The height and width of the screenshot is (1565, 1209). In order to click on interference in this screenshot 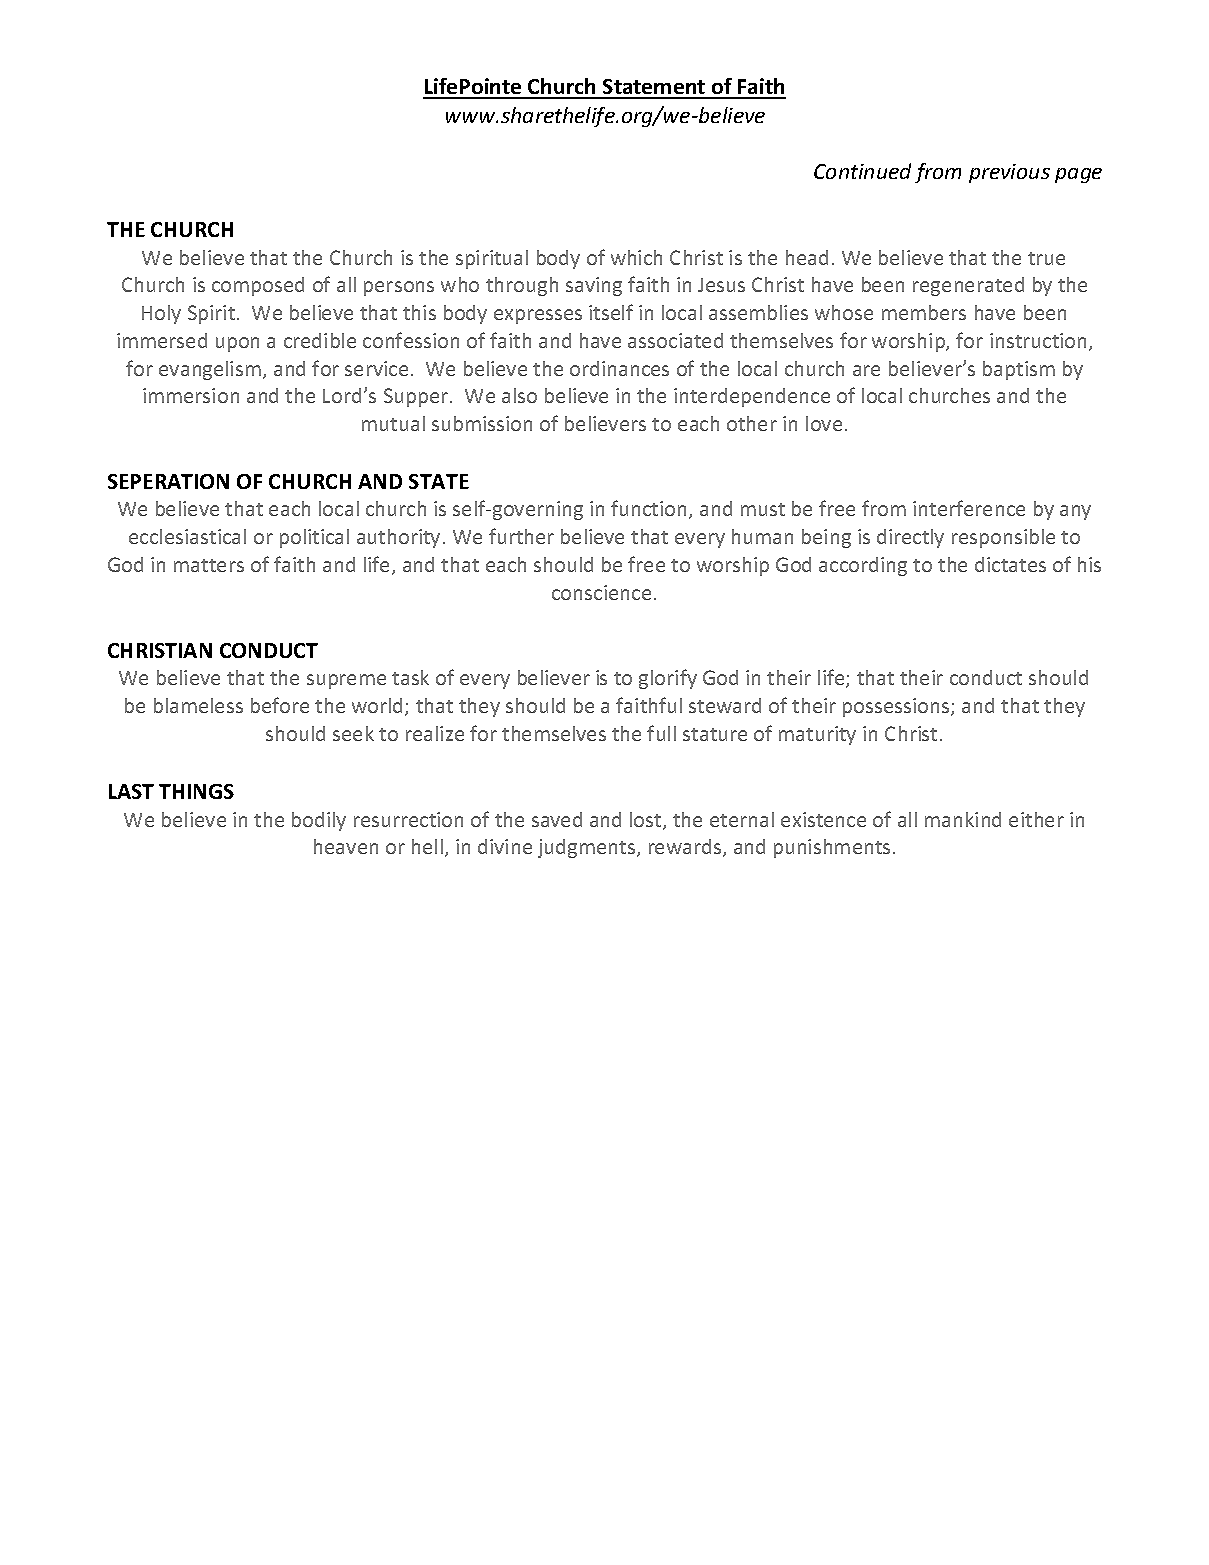, I will do `click(969, 508)`.
